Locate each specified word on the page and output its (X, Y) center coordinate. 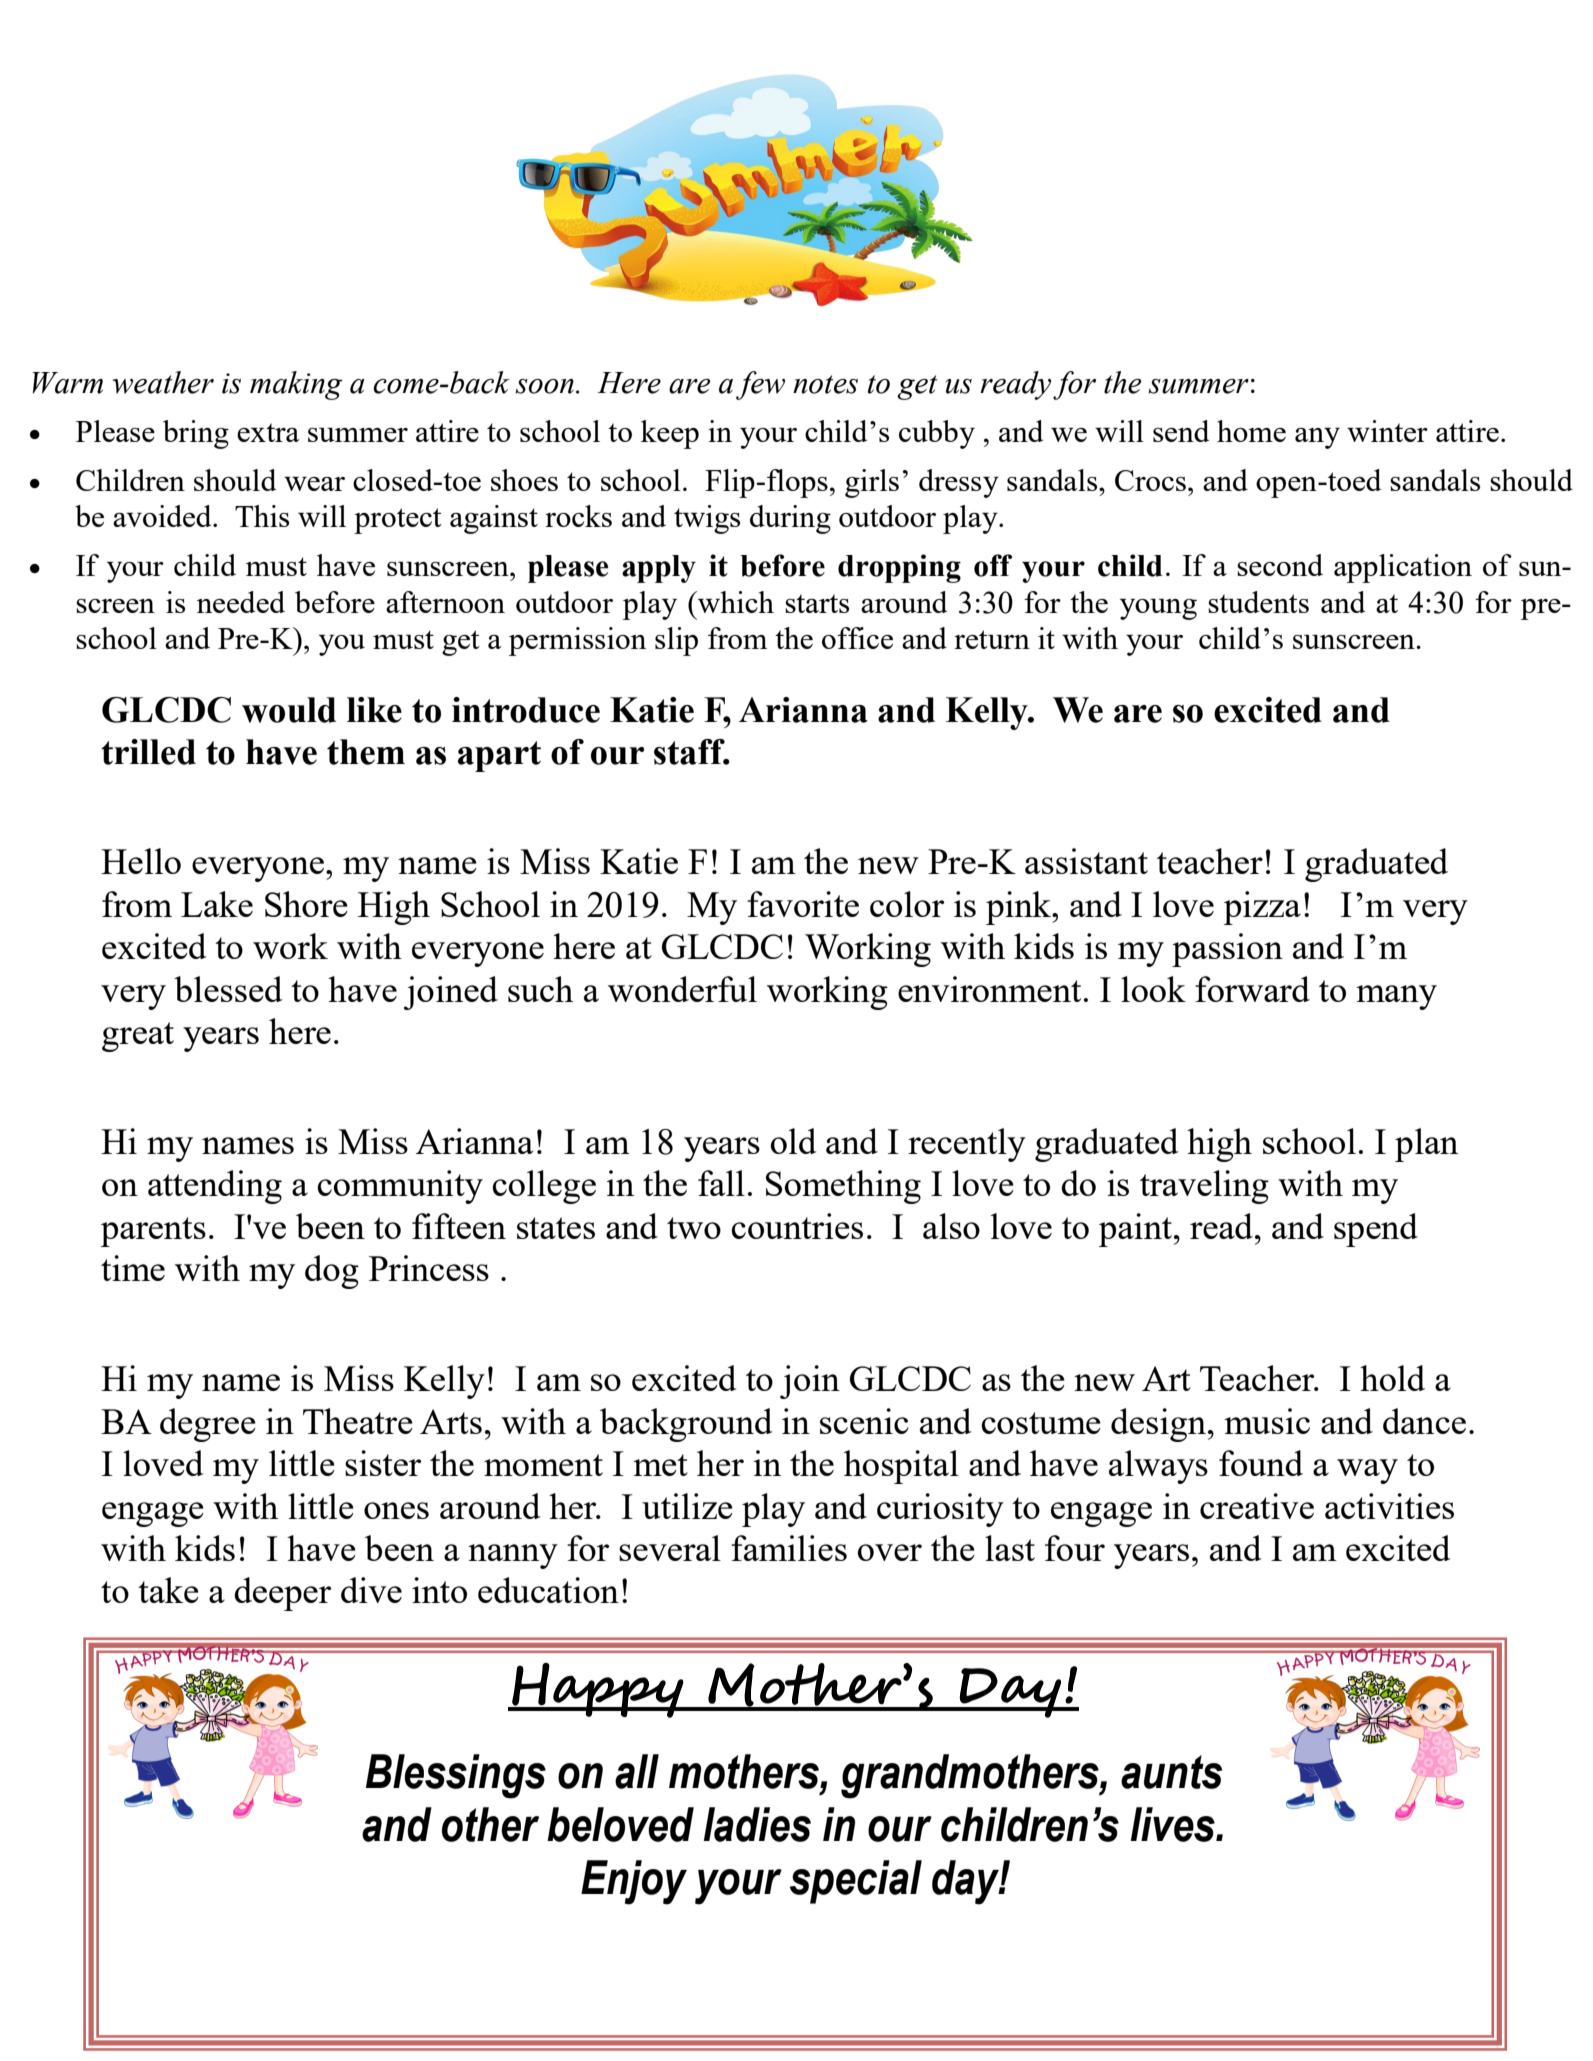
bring (196, 434)
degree (208, 1425)
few (760, 385)
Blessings (456, 1776)
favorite (803, 904)
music (1267, 1421)
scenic (864, 1421)
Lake (217, 904)
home (1251, 431)
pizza (1262, 908)
